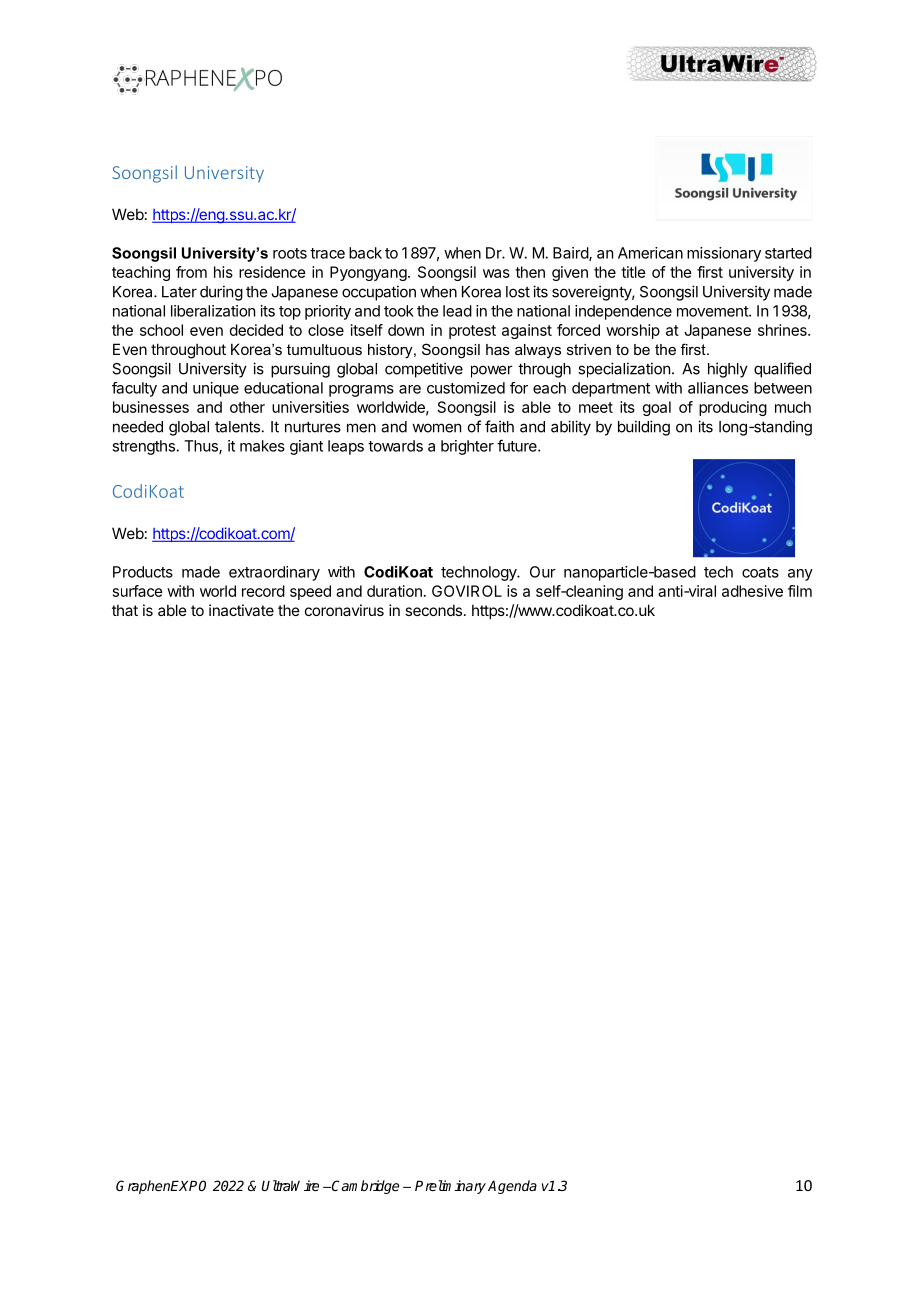 This screenshot has height=1308, width=924. Describe the element at coordinates (191, 272) in the screenshot. I see `from` at that location.
